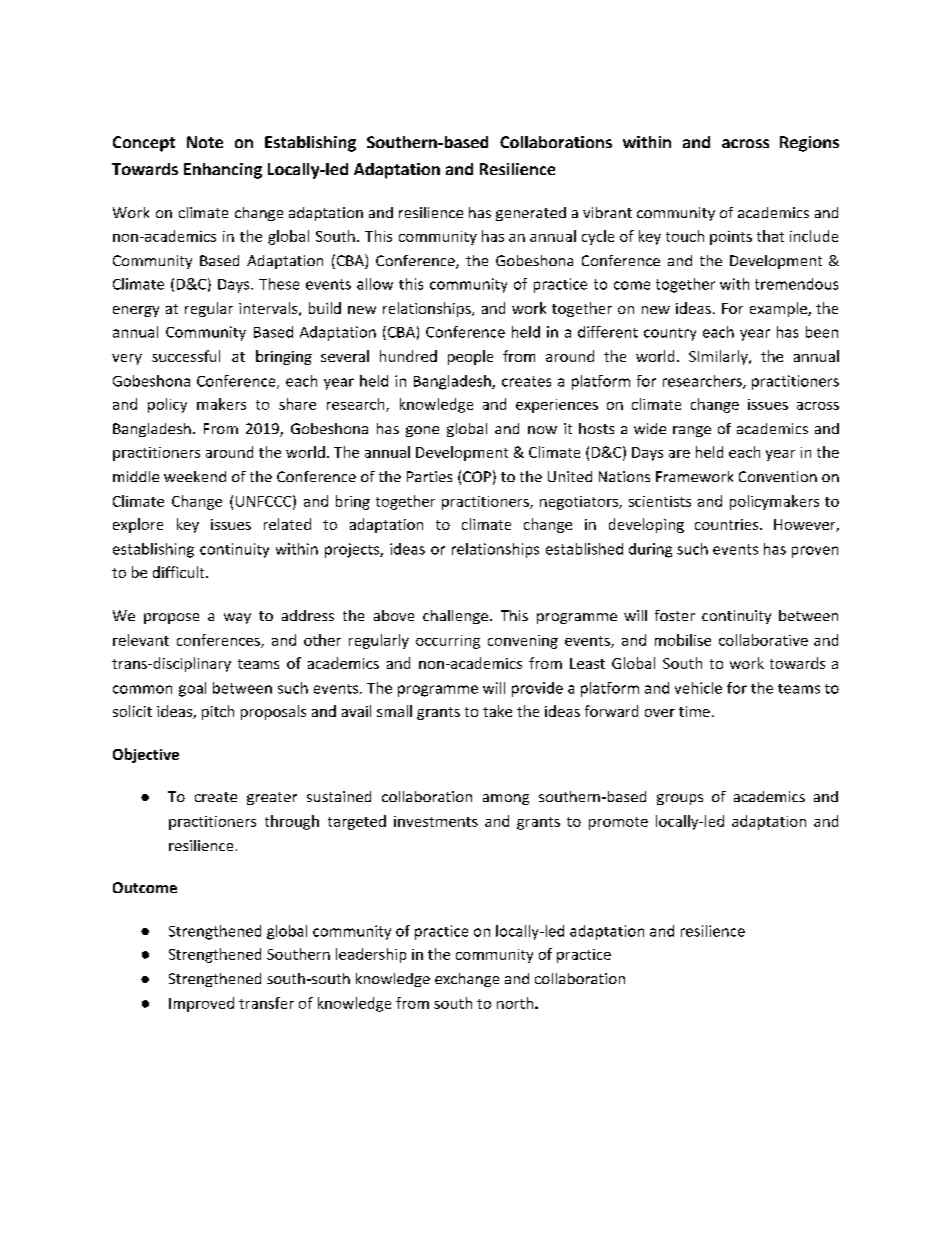  I want to click on Enhancing, so click(223, 171).
